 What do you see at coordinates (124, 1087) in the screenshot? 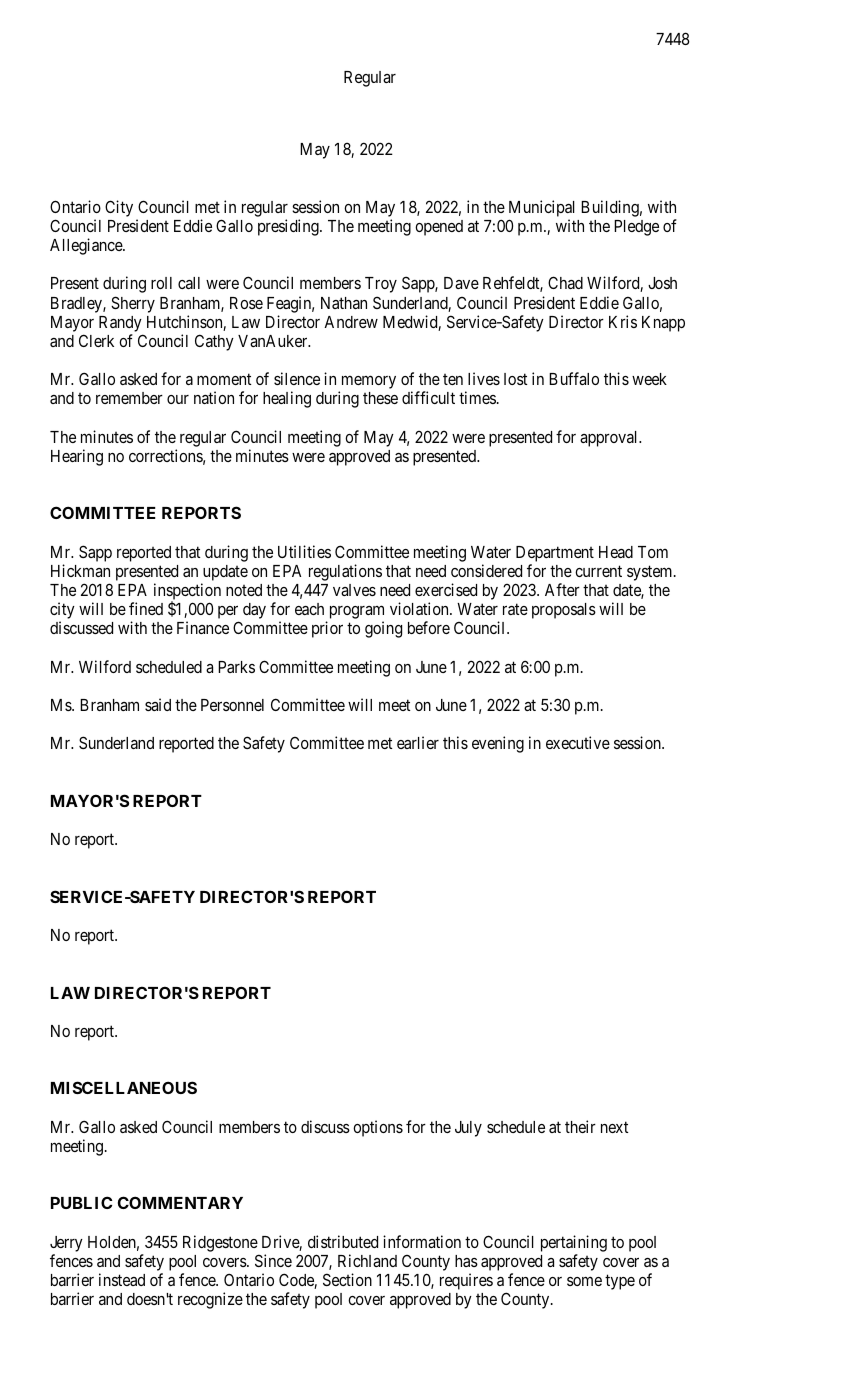
I see `MISCELLANEOUS` at bounding box center [124, 1087].
